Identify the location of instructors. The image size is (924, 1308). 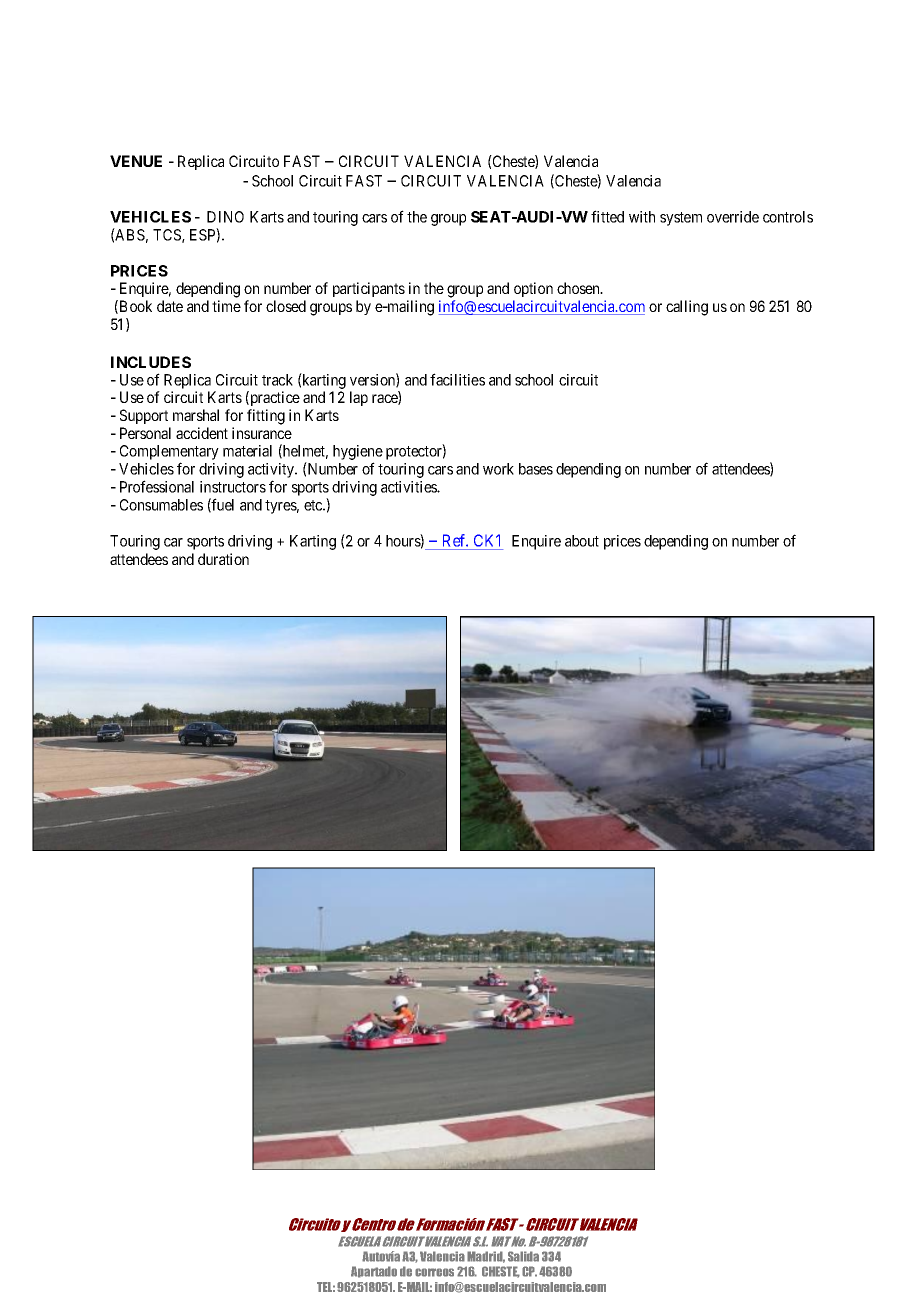
(233, 487).
